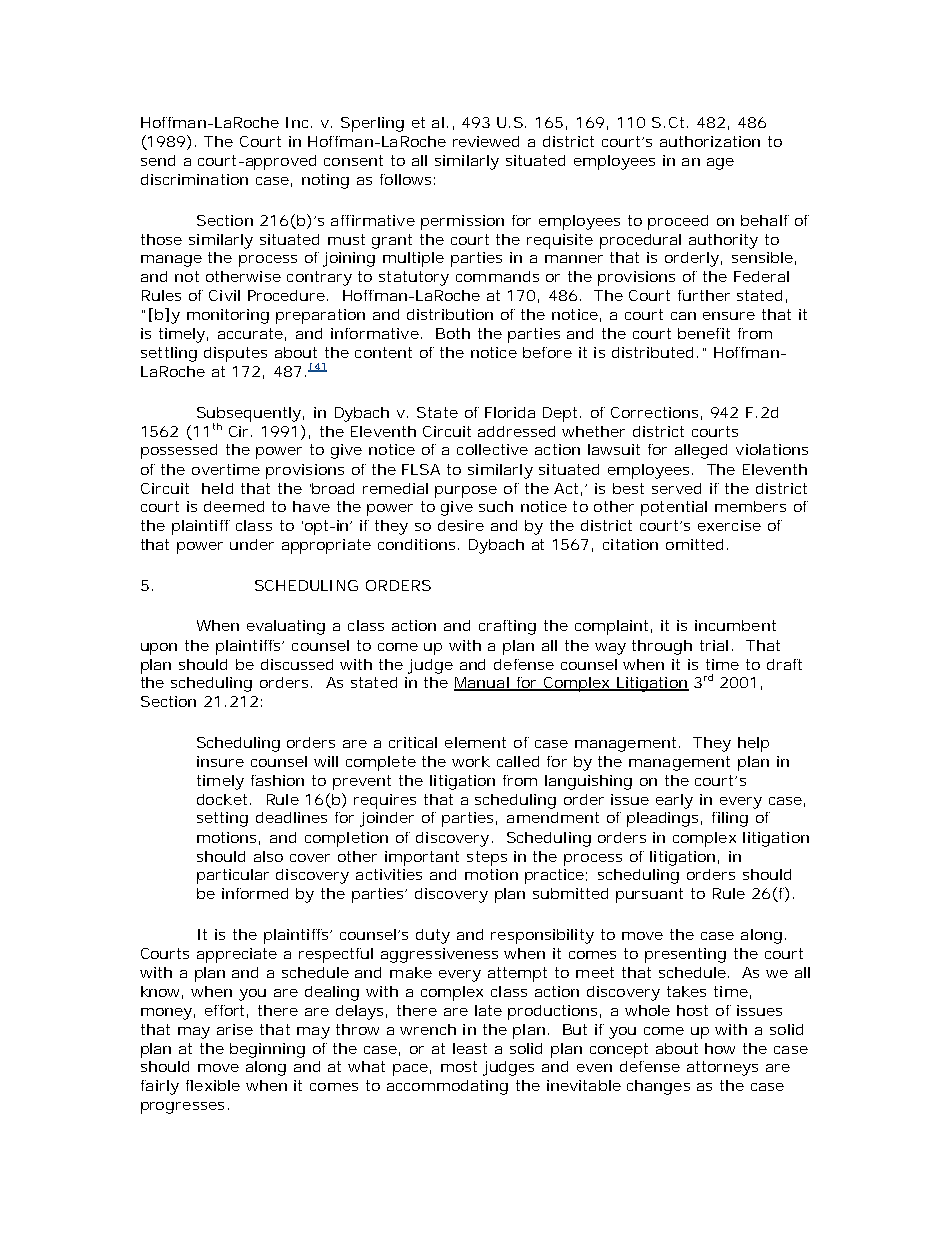 Image resolution: width=952 pixels, height=1233 pixels. I want to click on collective, so click(492, 449).
